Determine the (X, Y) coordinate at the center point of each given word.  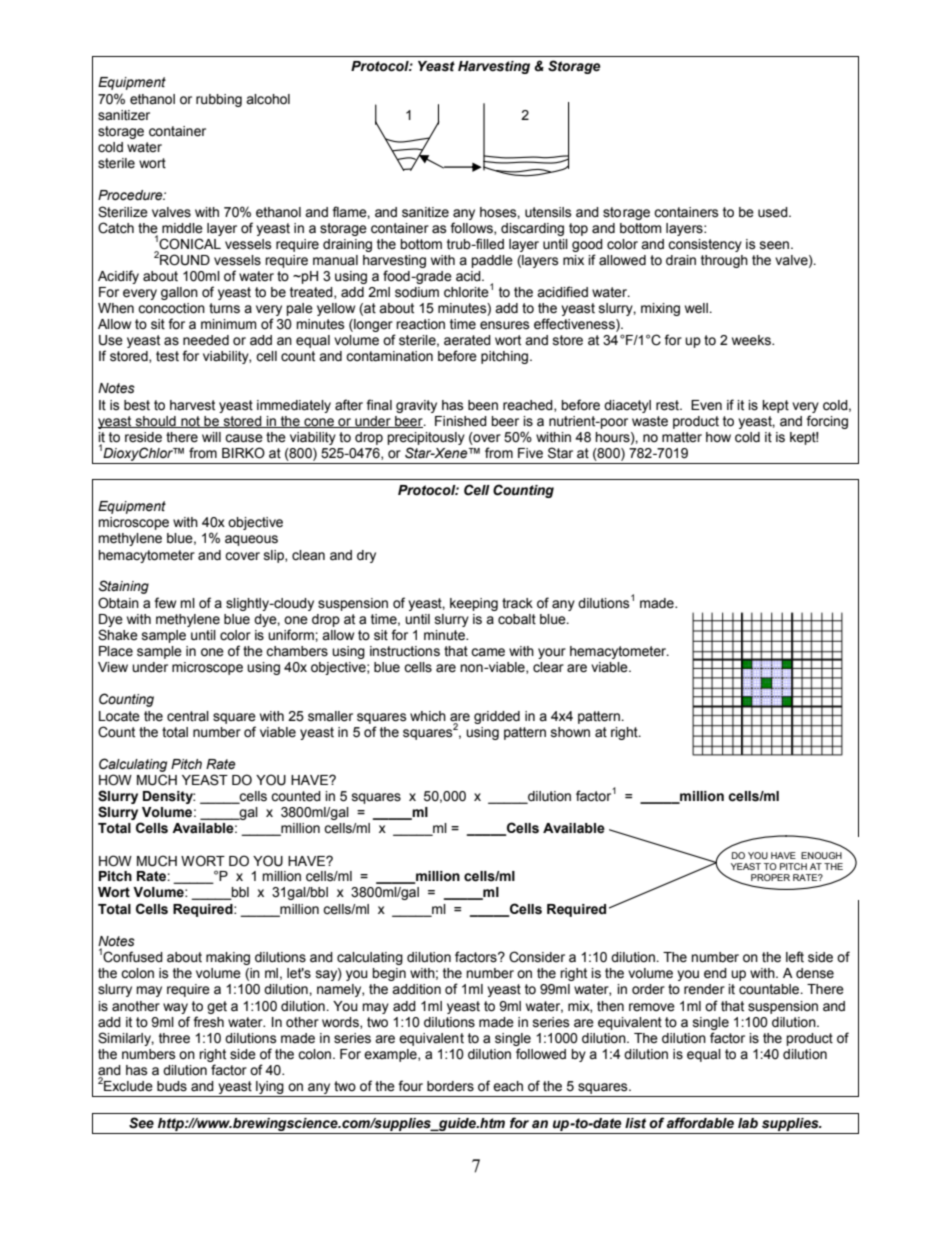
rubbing (219, 100)
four (410, 1086)
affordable (700, 1123)
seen (774, 245)
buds (172, 1086)
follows (472, 228)
